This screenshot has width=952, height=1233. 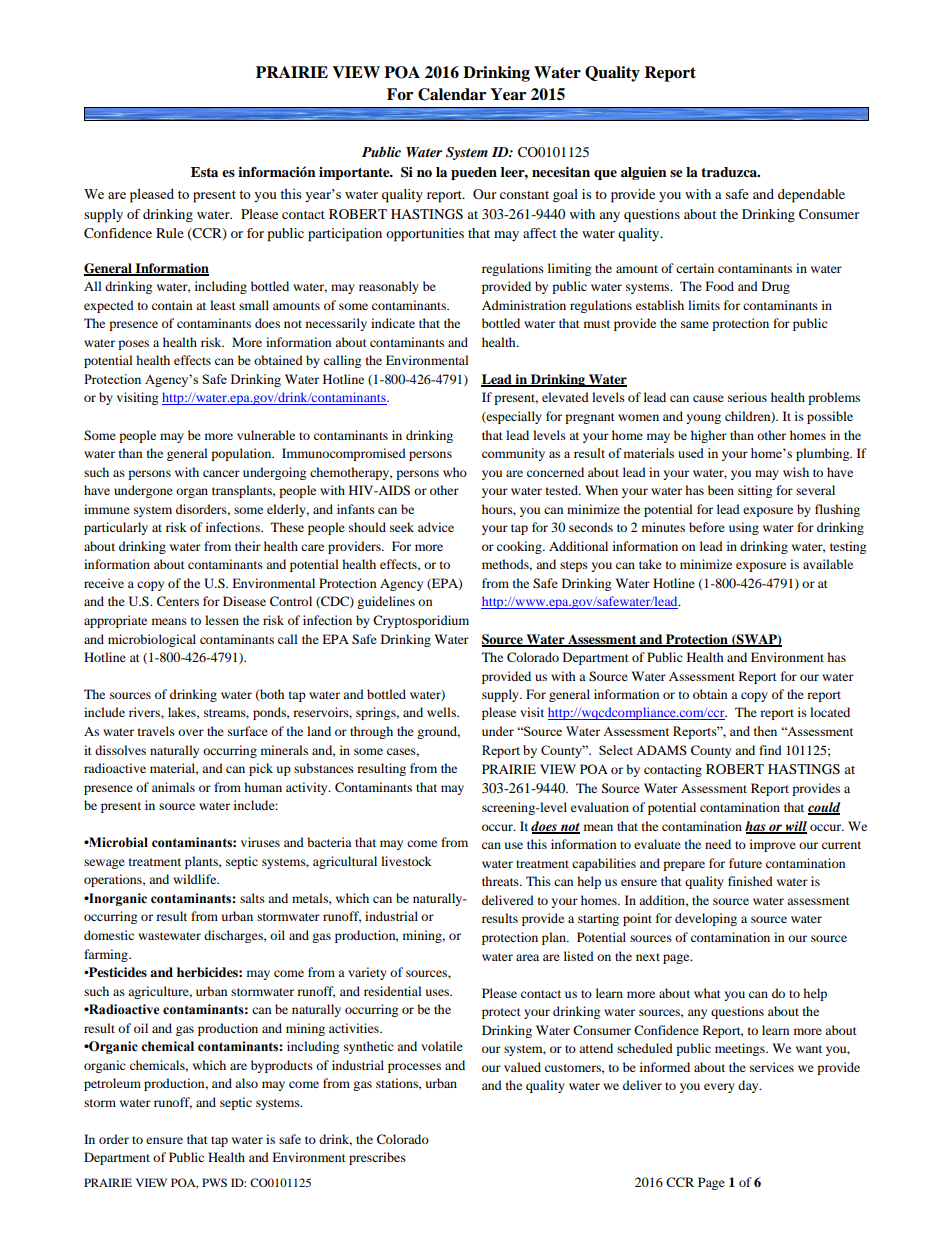 I want to click on PWS, so click(x=214, y=1182).
